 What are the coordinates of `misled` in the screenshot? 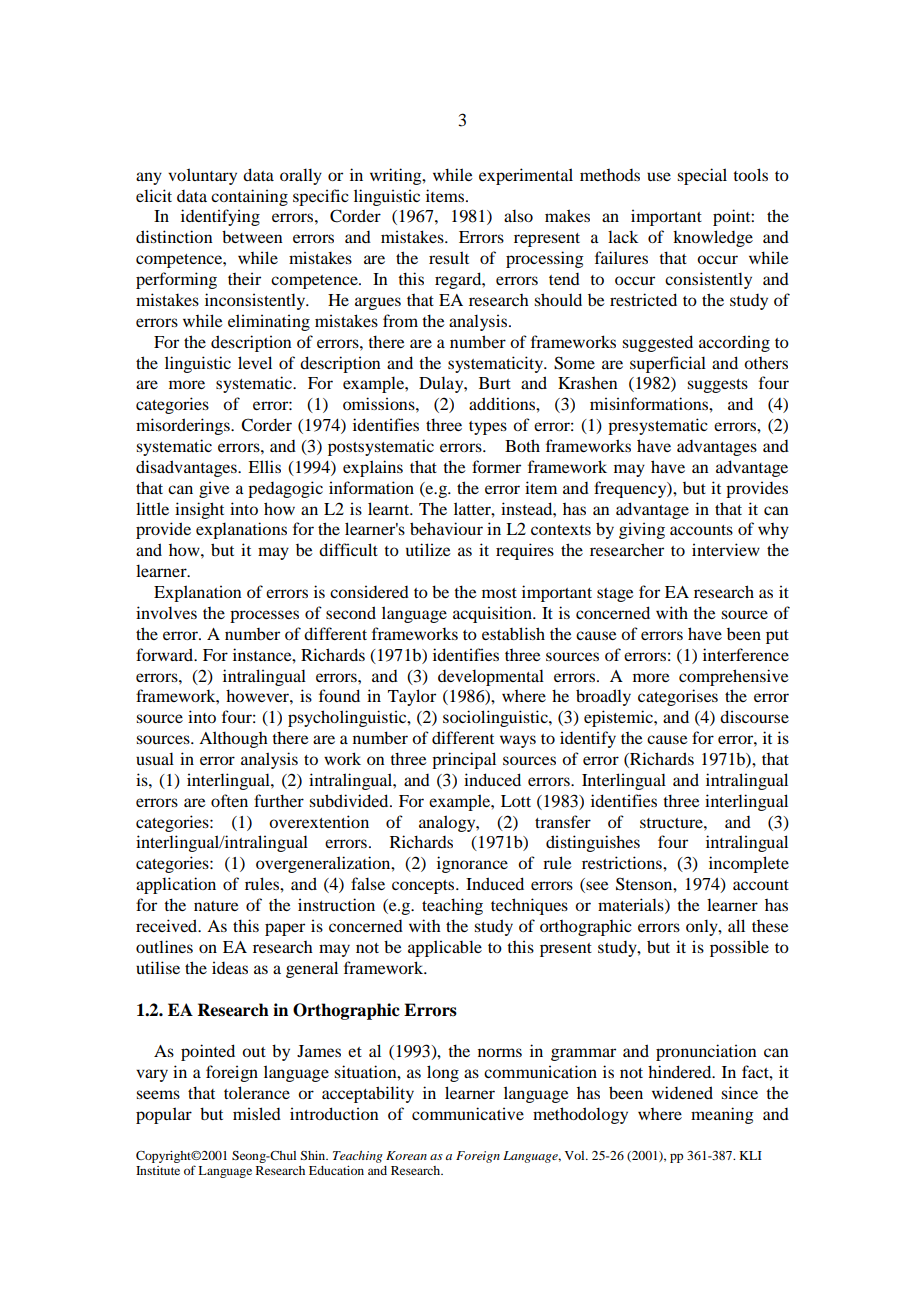 It's located at (257, 1113).
